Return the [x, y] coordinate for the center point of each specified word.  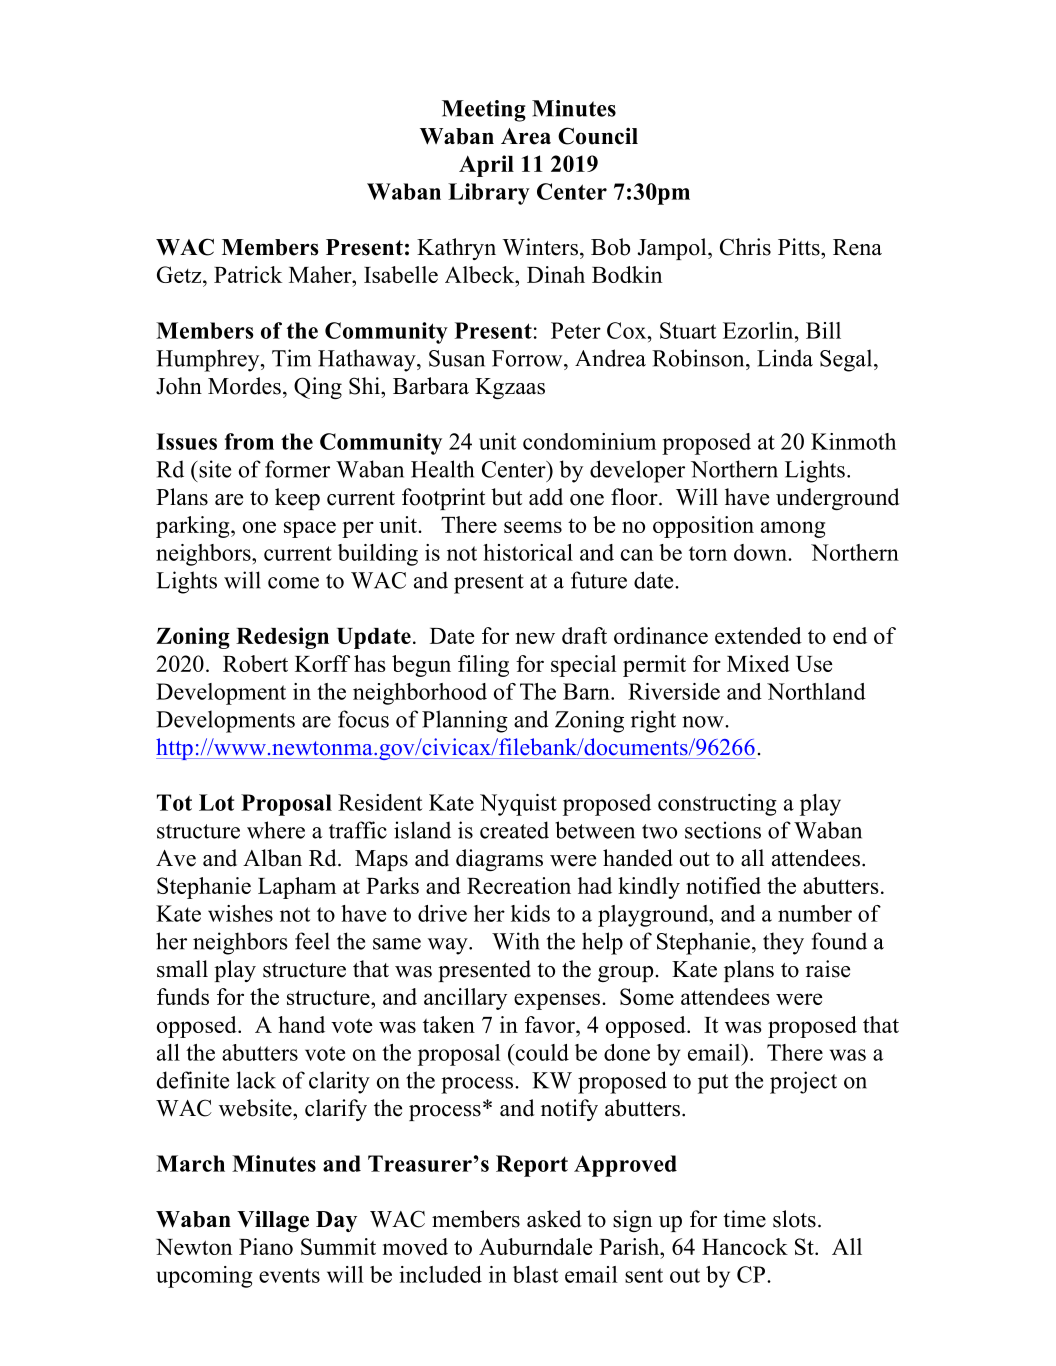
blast [535, 1274]
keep [297, 499]
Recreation [519, 885]
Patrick [248, 274]
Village [273, 1221]
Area [526, 136]
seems [533, 527]
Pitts [800, 247]
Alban [272, 858]
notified [723, 885]
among [793, 529]
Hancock [745, 1246]
